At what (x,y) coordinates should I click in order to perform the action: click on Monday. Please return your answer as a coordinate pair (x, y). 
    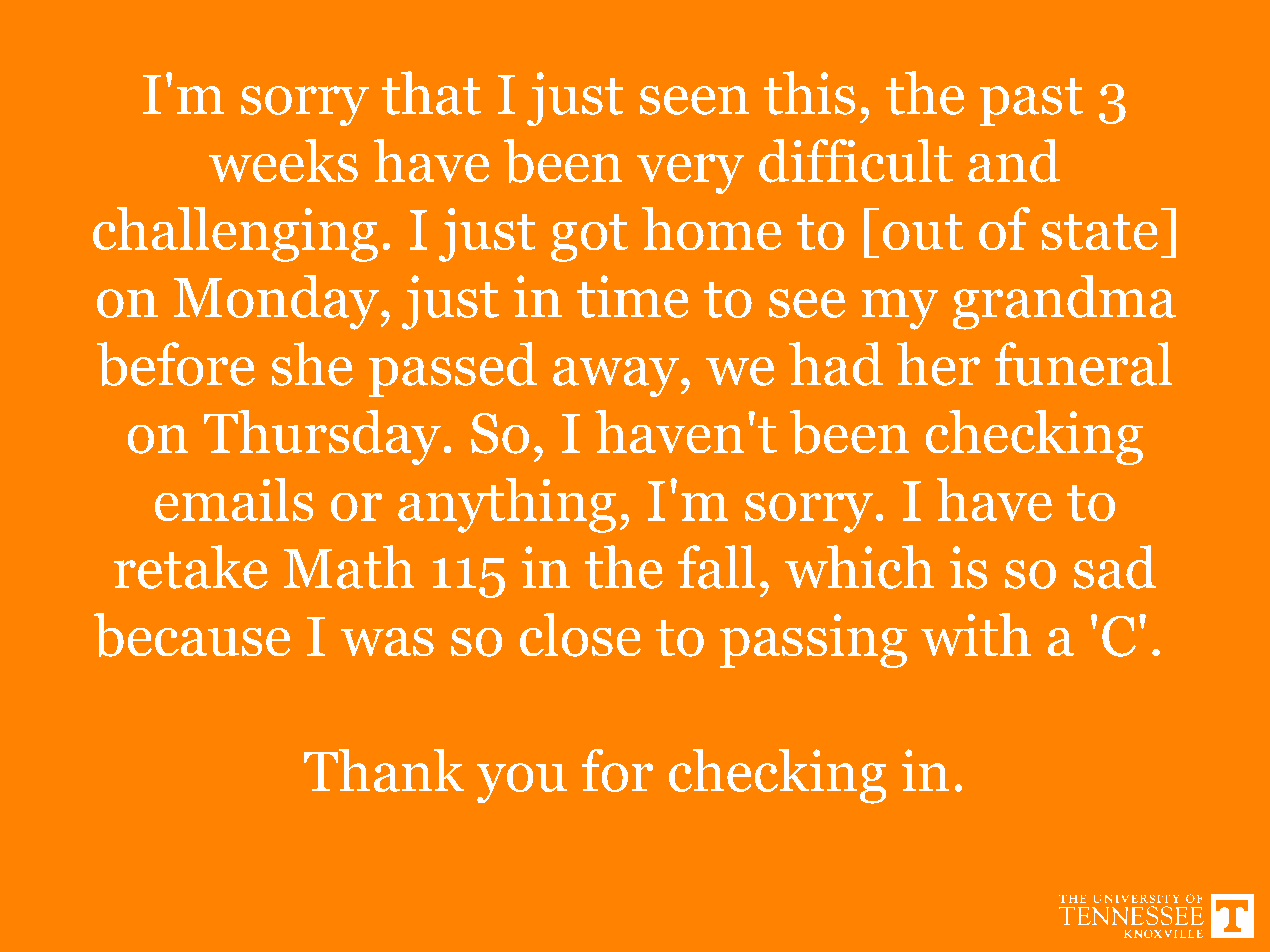
    Looking at the image, I should click on (276, 302).
